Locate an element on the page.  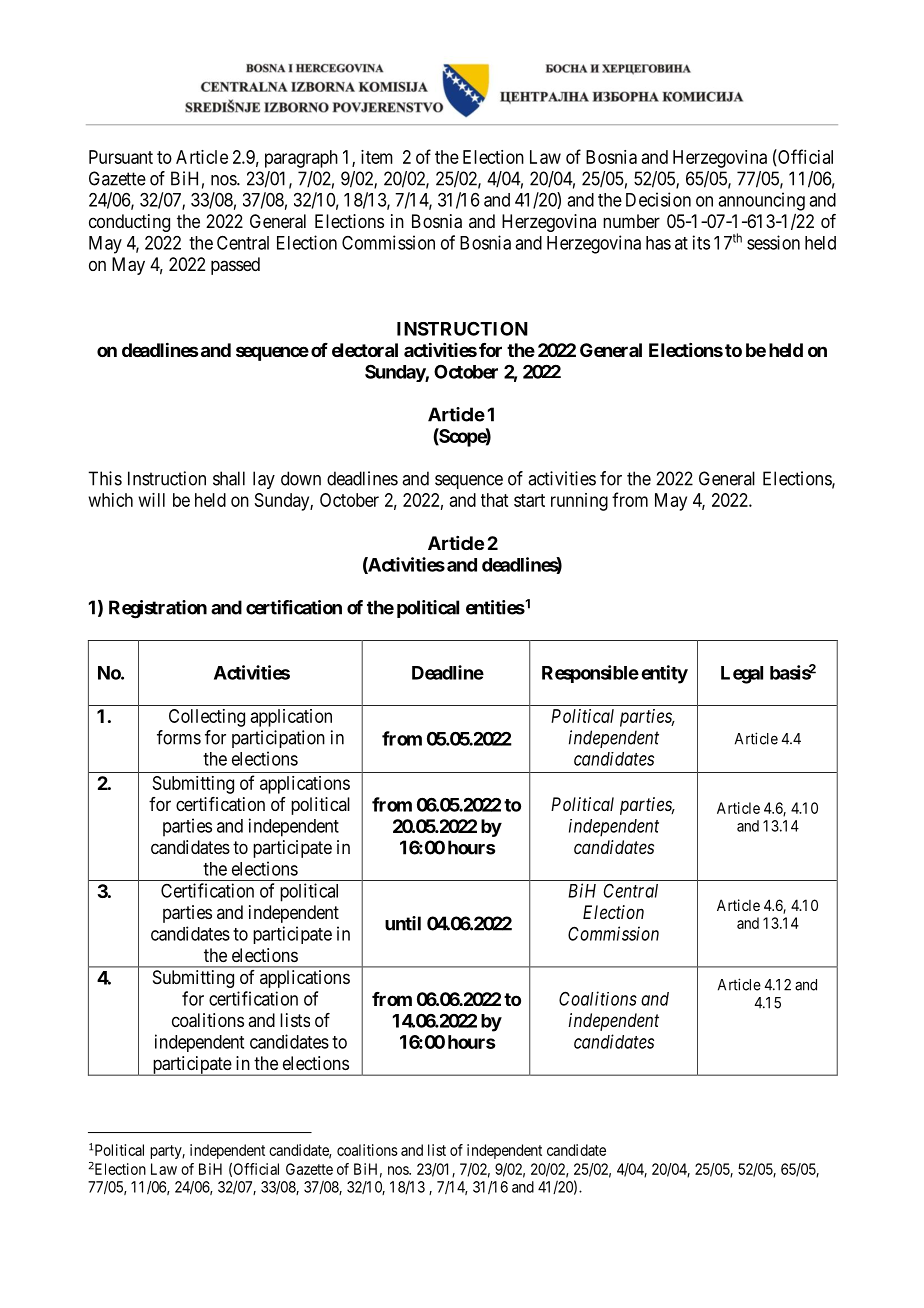
Decision is located at coordinates (658, 199).
